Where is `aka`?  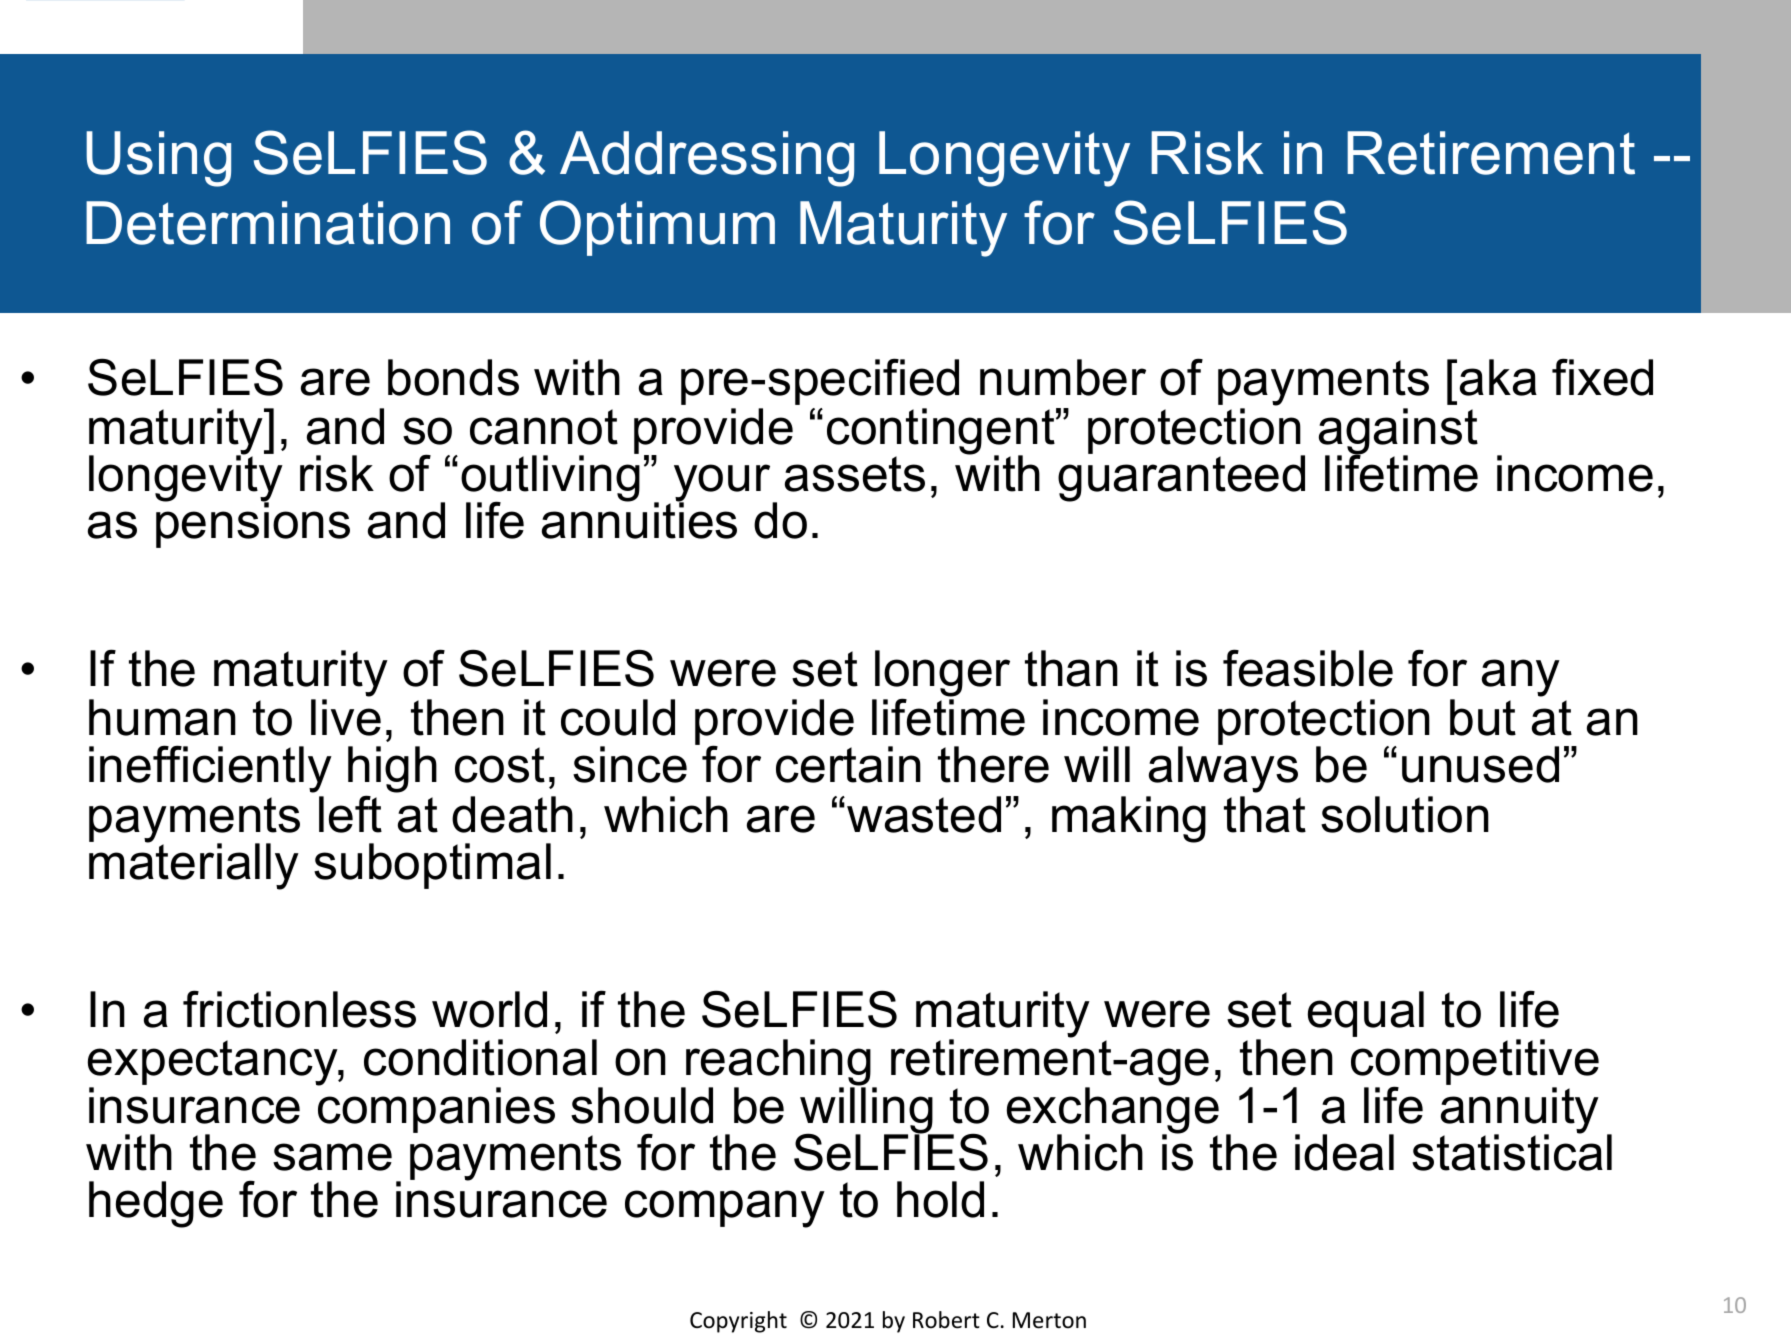 aka is located at coordinates (1498, 377).
